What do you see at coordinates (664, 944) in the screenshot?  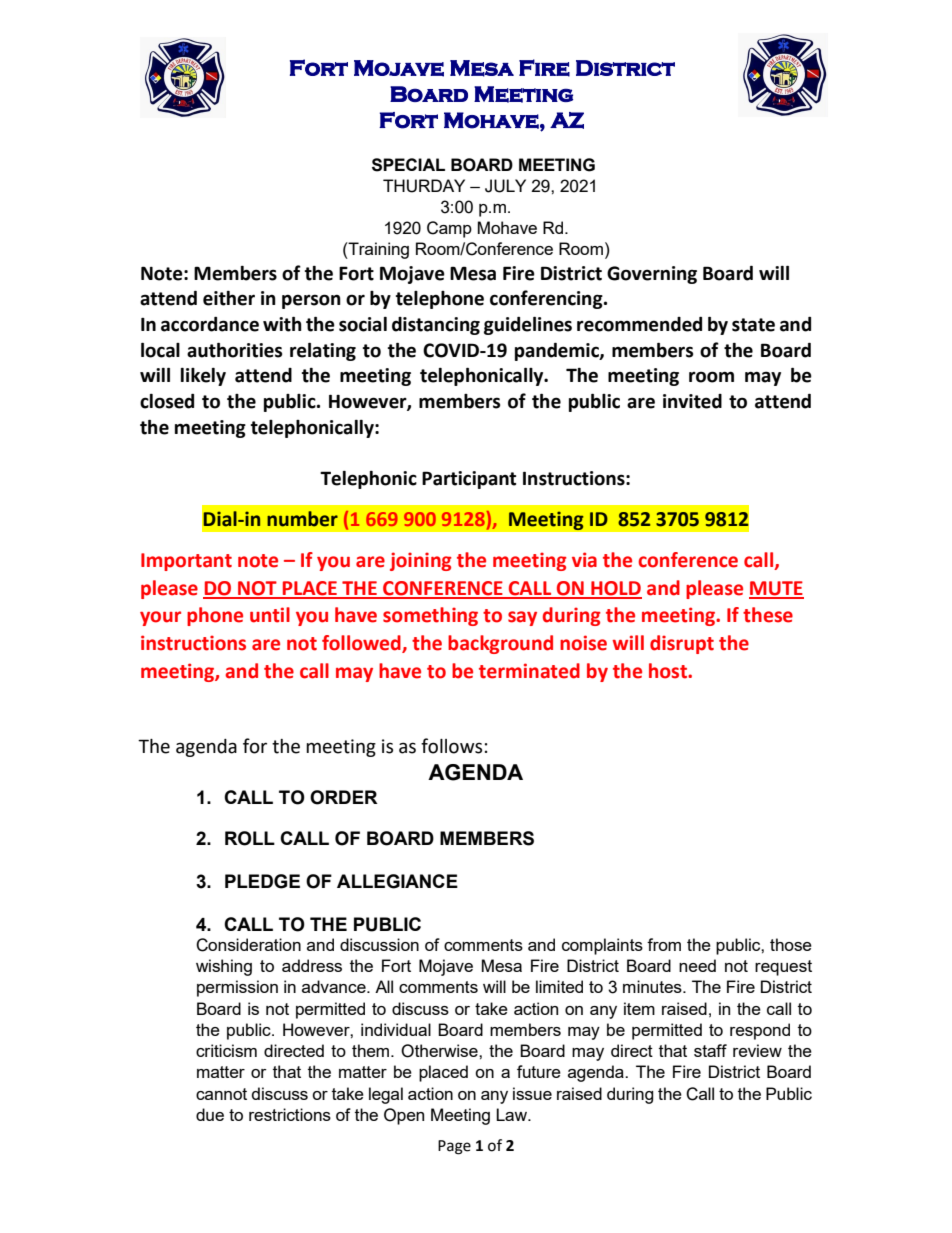 I see `from` at bounding box center [664, 944].
